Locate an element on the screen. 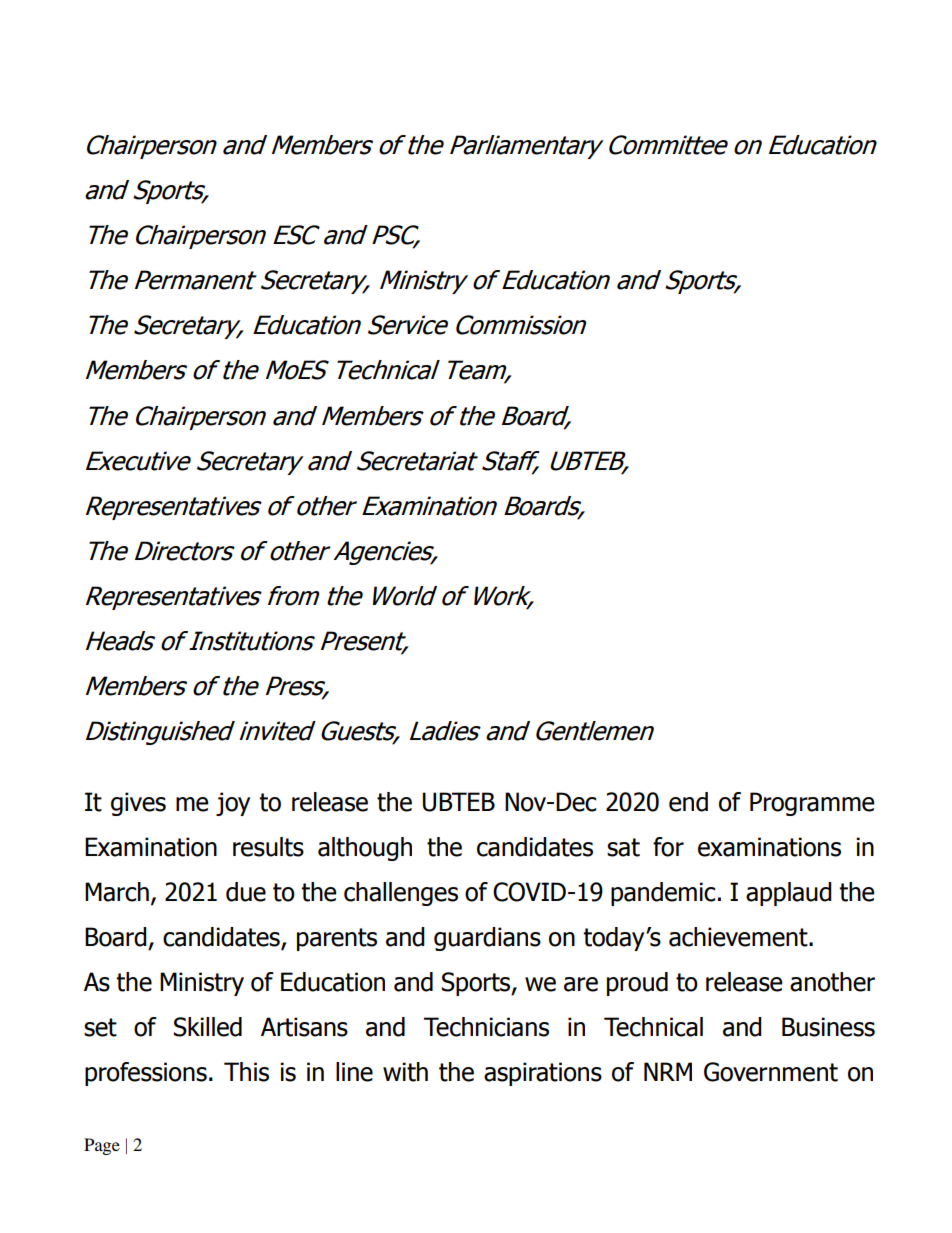 Image resolution: width=952 pixels, height=1233 pixels. Page is located at coordinates (102, 1146).
